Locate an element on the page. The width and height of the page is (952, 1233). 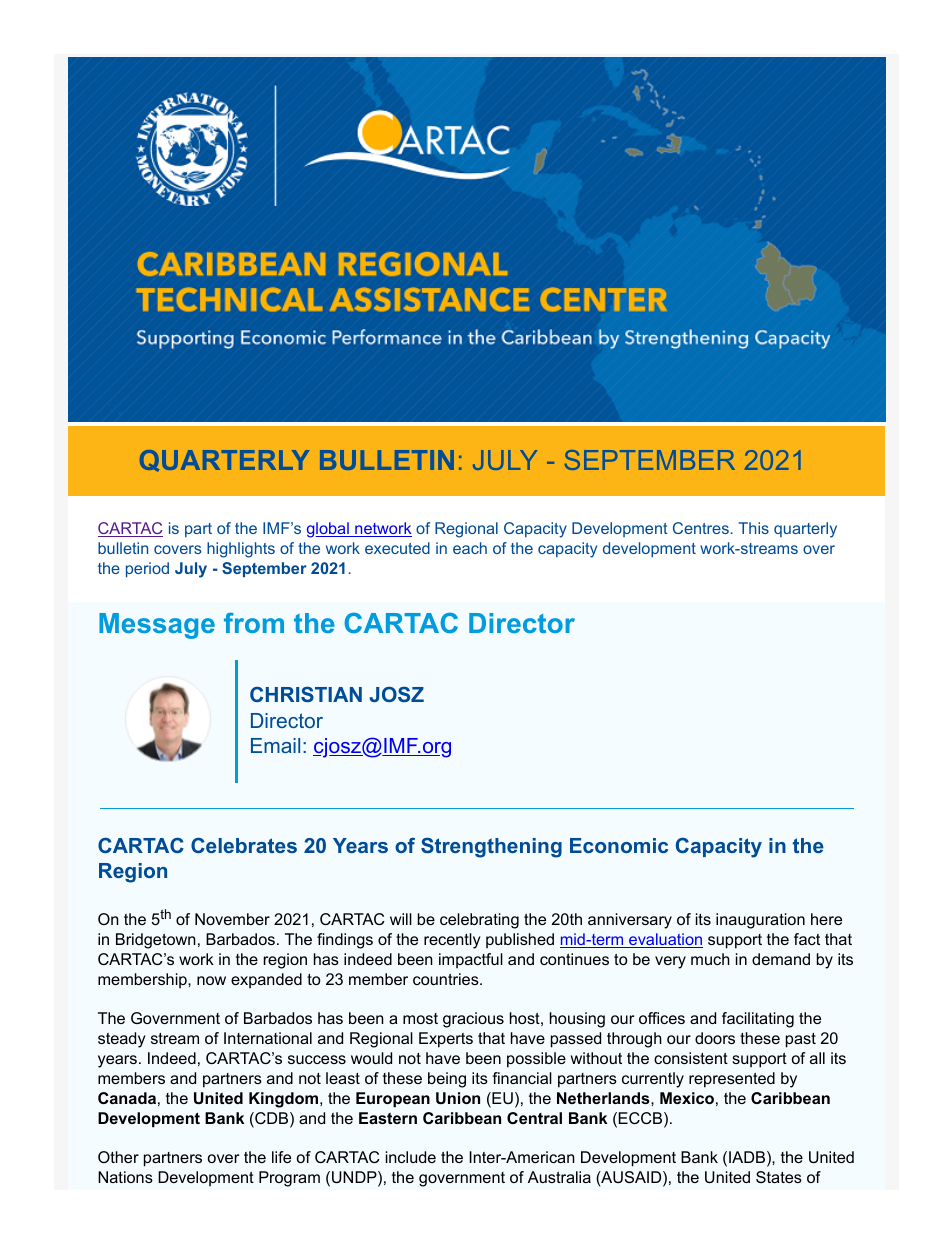
gracious is located at coordinates (473, 1020).
